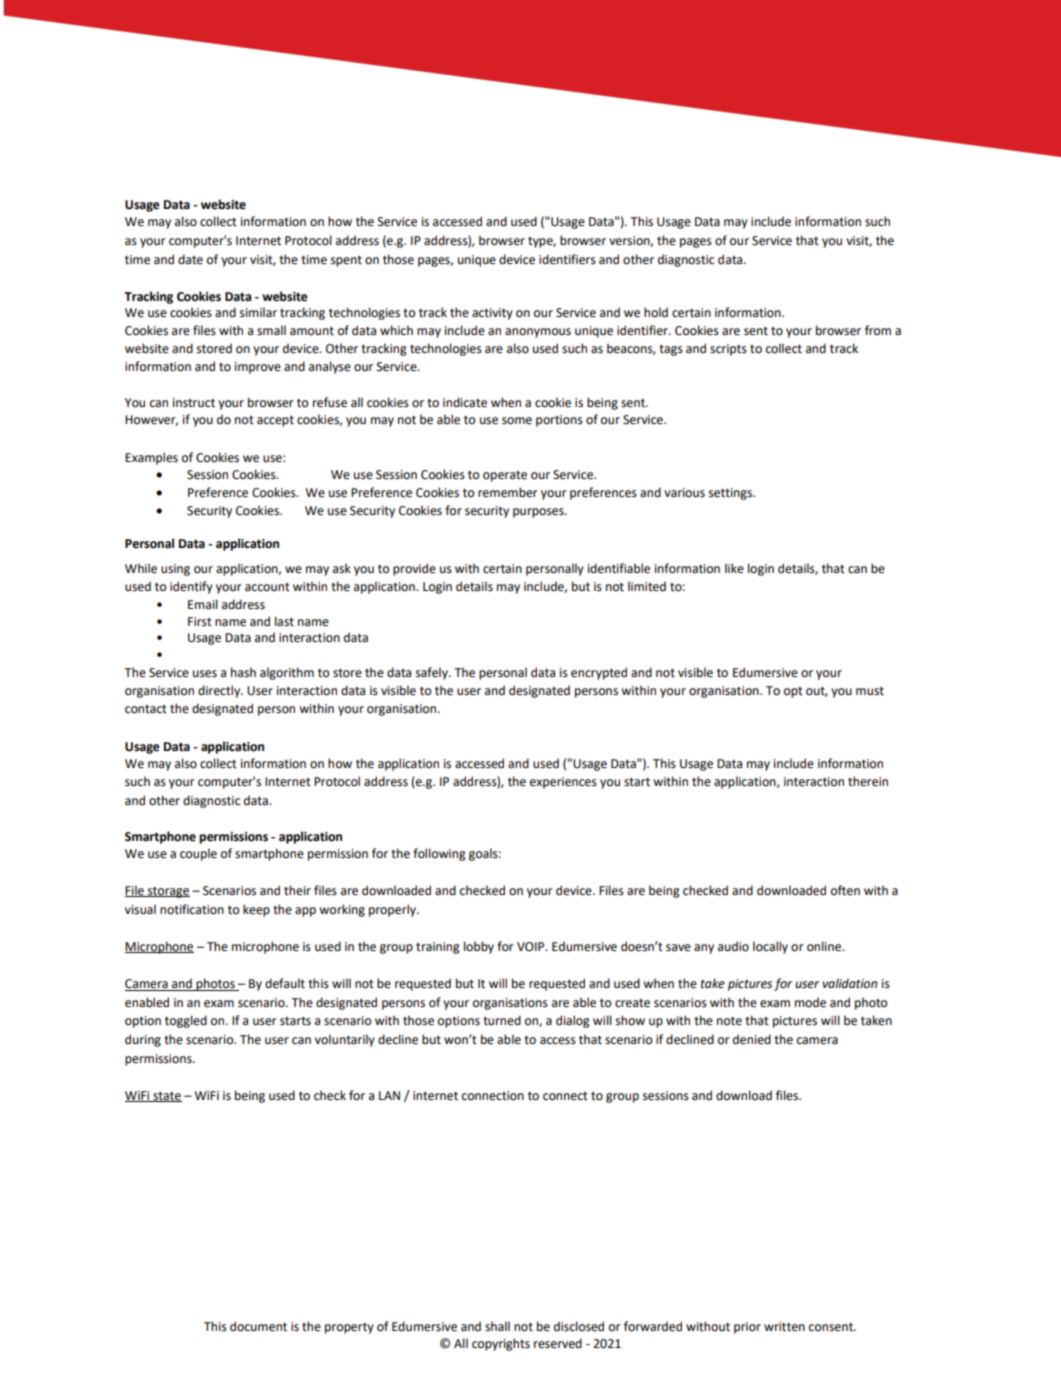 The image size is (1061, 1373). Describe the element at coordinates (258, 1326) in the screenshot. I see `document` at that location.
